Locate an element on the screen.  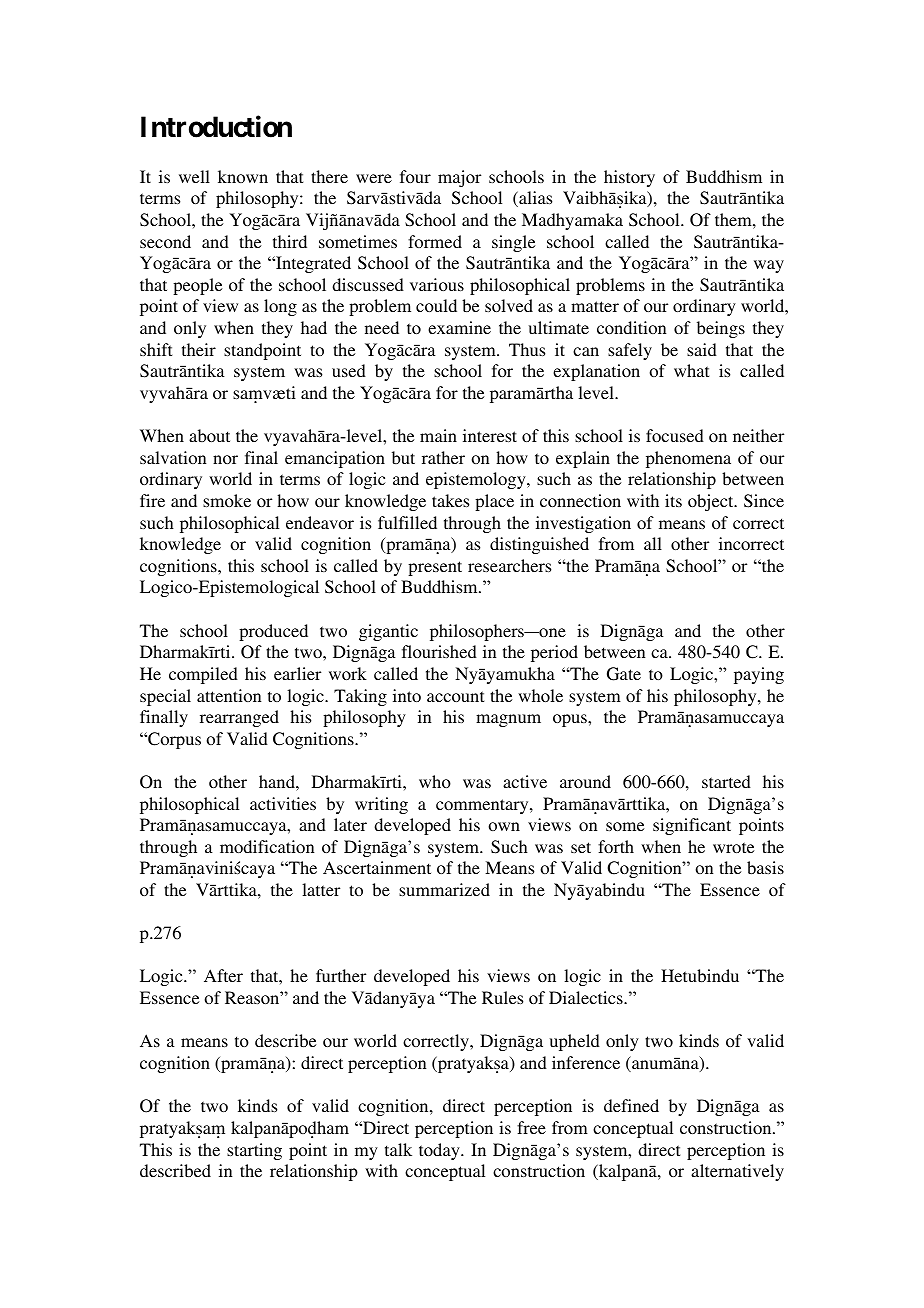
starting is located at coordinates (254, 1151).
